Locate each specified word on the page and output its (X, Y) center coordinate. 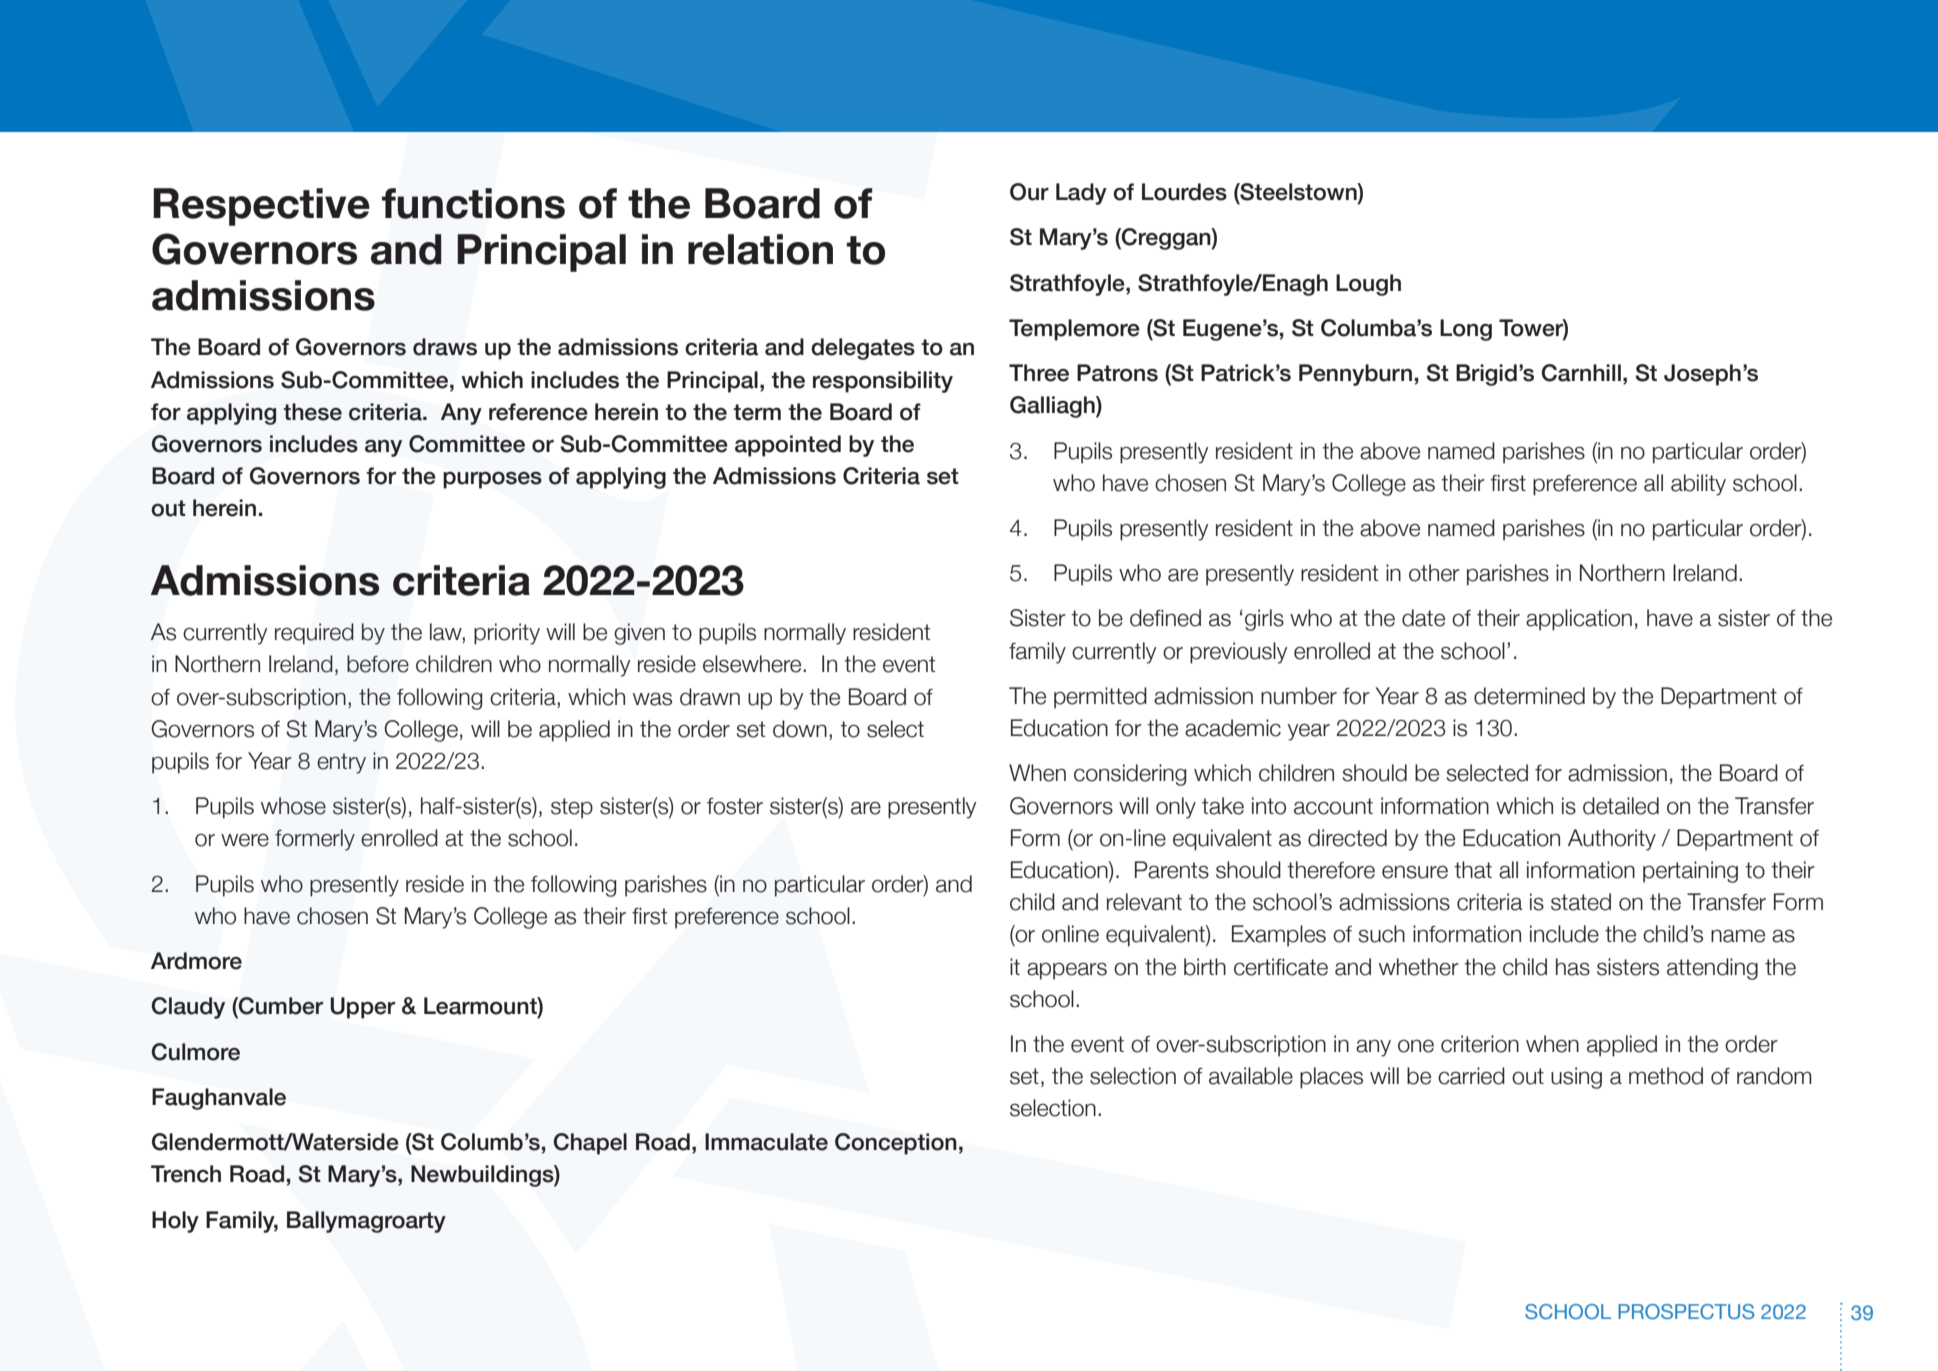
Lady (1081, 194)
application (1579, 620)
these (312, 412)
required (314, 634)
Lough (1368, 285)
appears (1067, 971)
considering (1130, 775)
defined (1165, 618)
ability (1698, 485)
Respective (261, 207)
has (1573, 967)
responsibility (883, 382)
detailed (1621, 806)
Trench (186, 1174)
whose (293, 806)
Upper (362, 1008)
